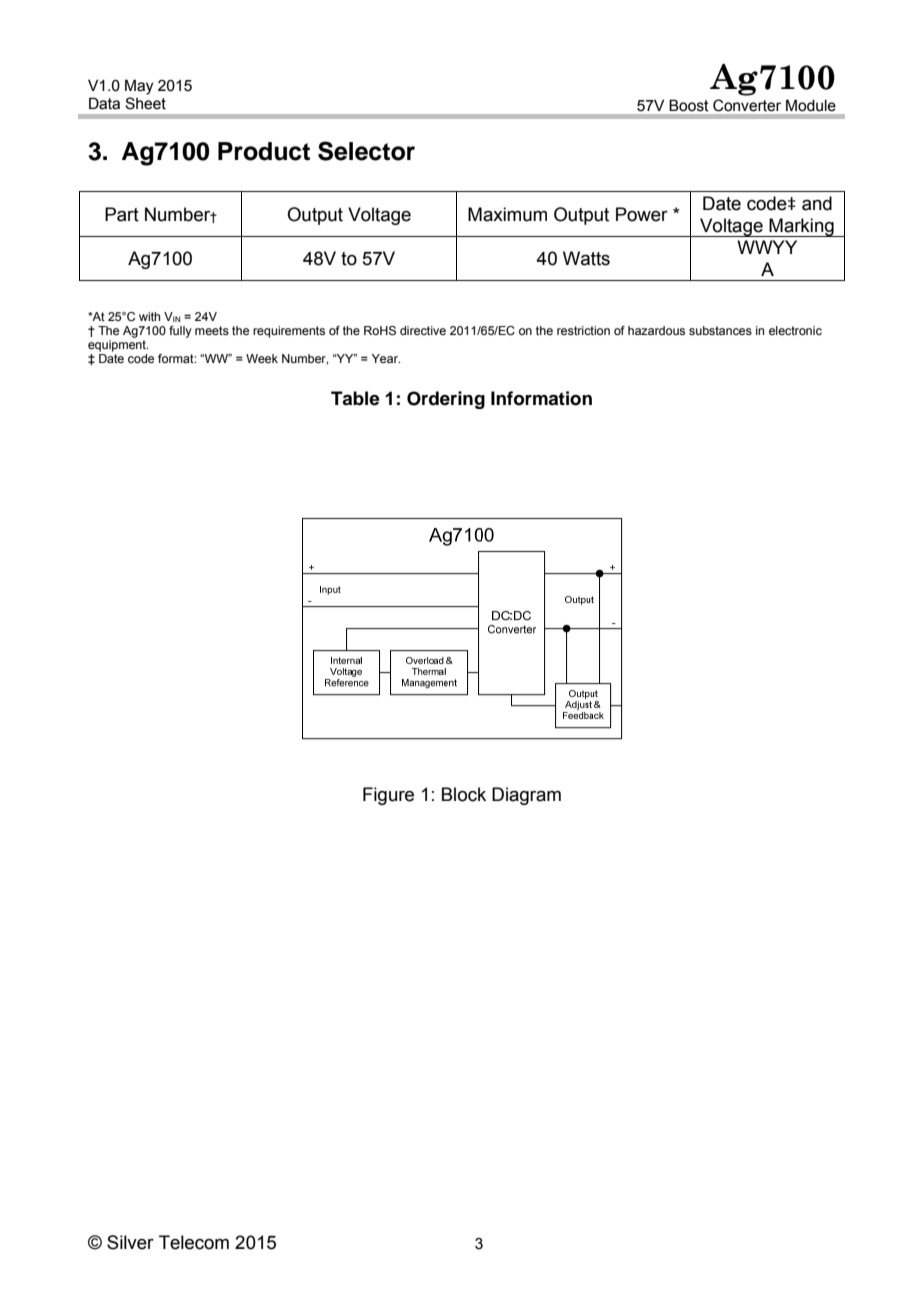 Image resolution: width=924 pixels, height=1308 pixels. Describe the element at coordinates (526, 796) in the image. I see `Diagram` at that location.
